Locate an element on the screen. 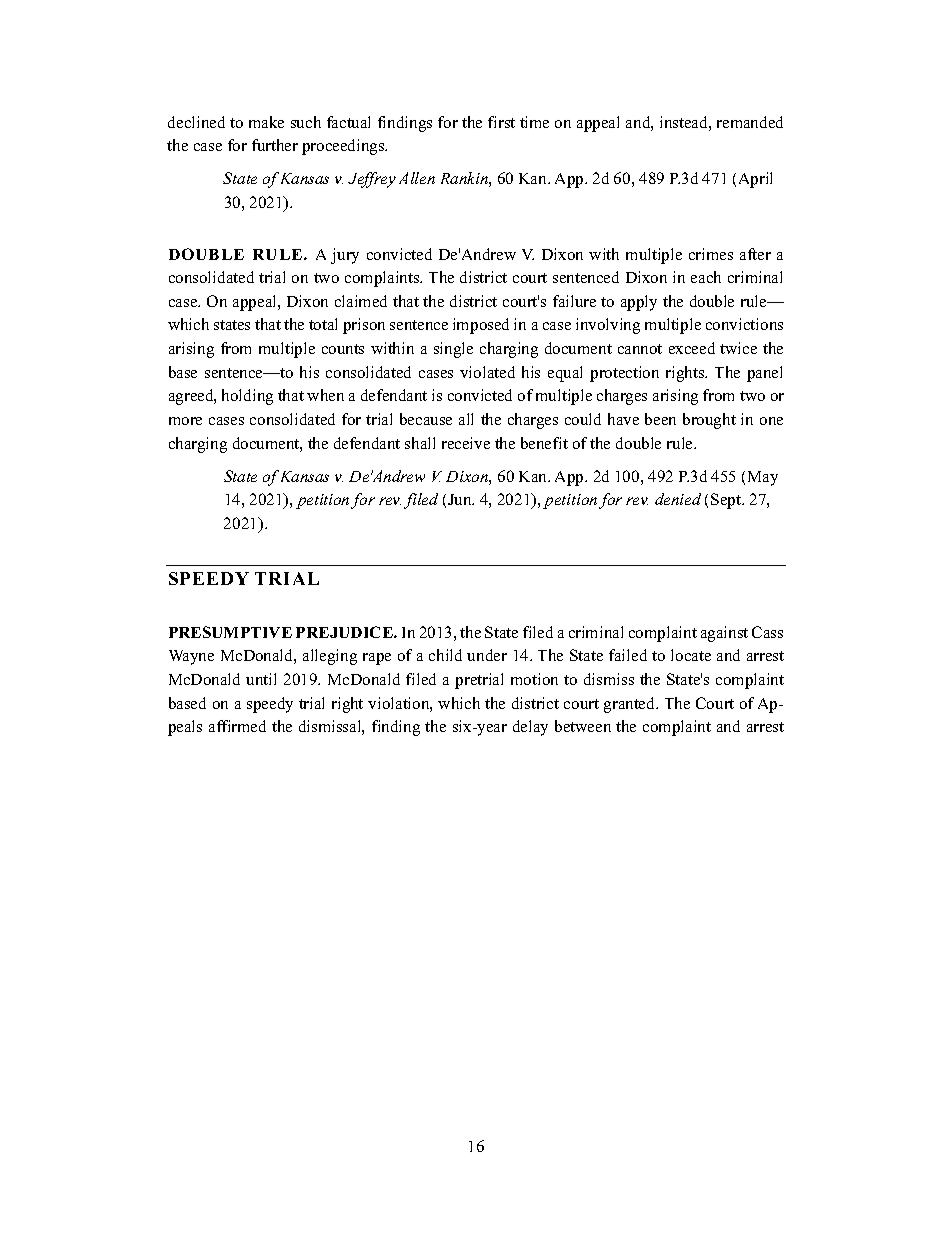  receive is located at coordinates (466, 443).
